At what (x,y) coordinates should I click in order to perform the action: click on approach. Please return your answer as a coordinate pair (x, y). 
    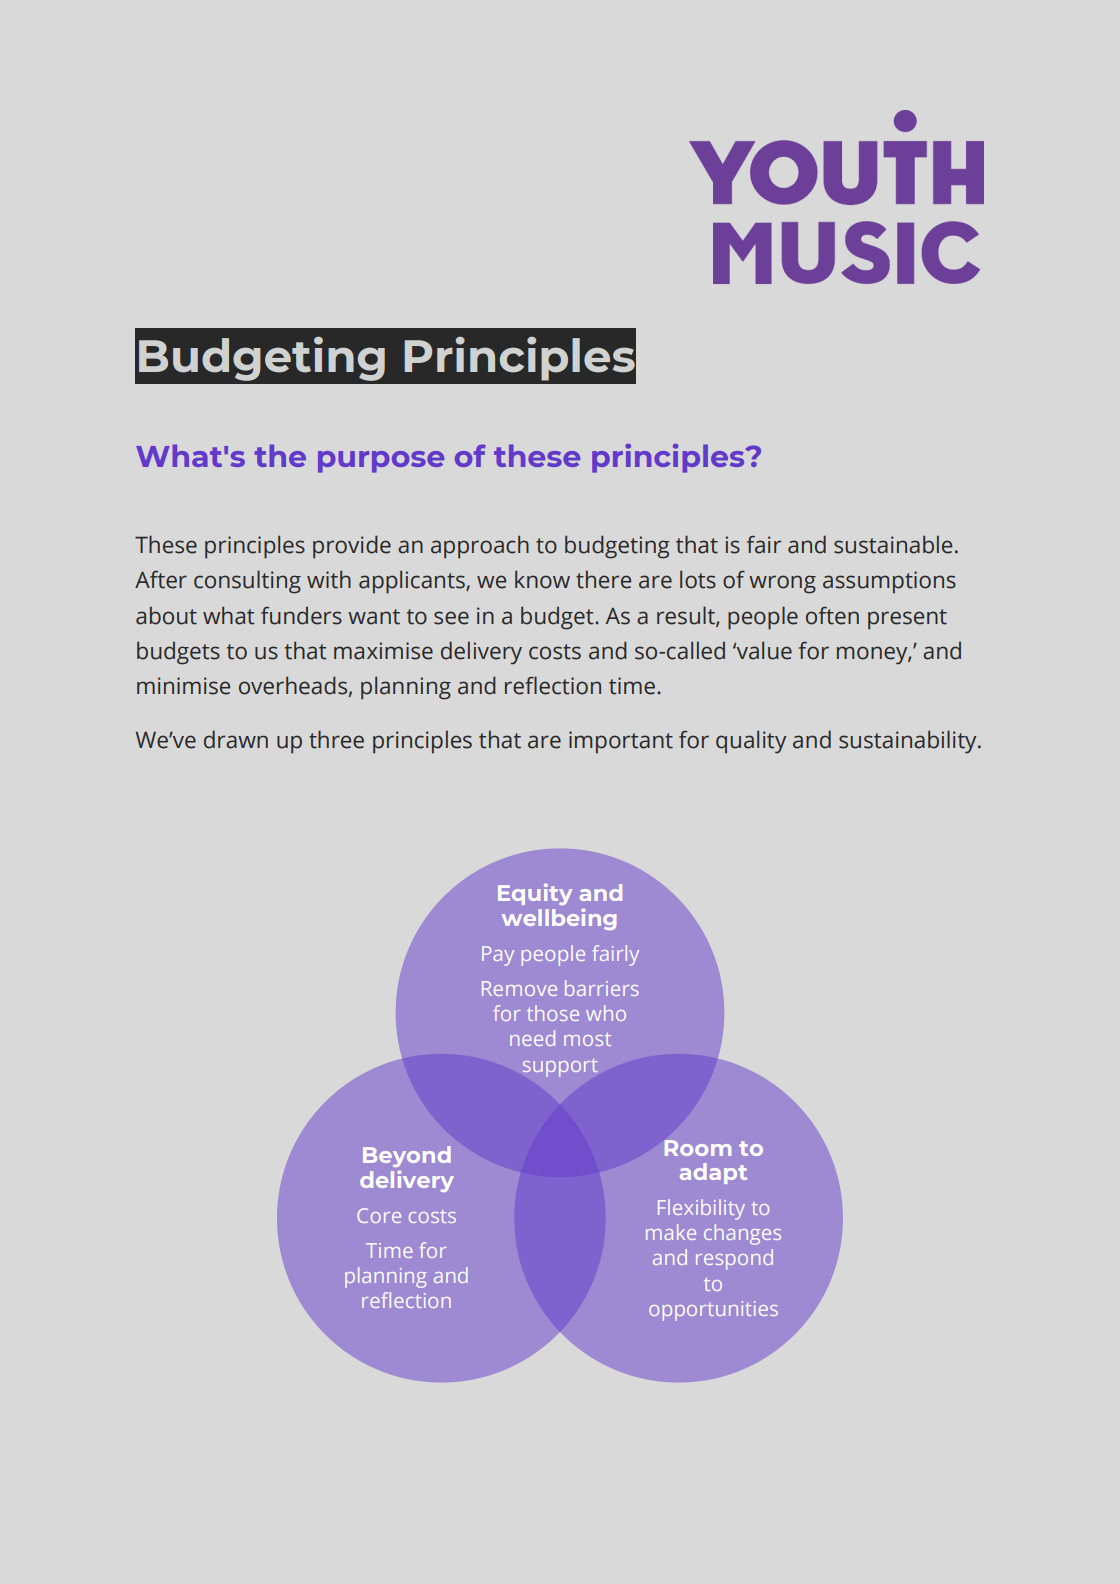
    Looking at the image, I should click on (480, 547).
